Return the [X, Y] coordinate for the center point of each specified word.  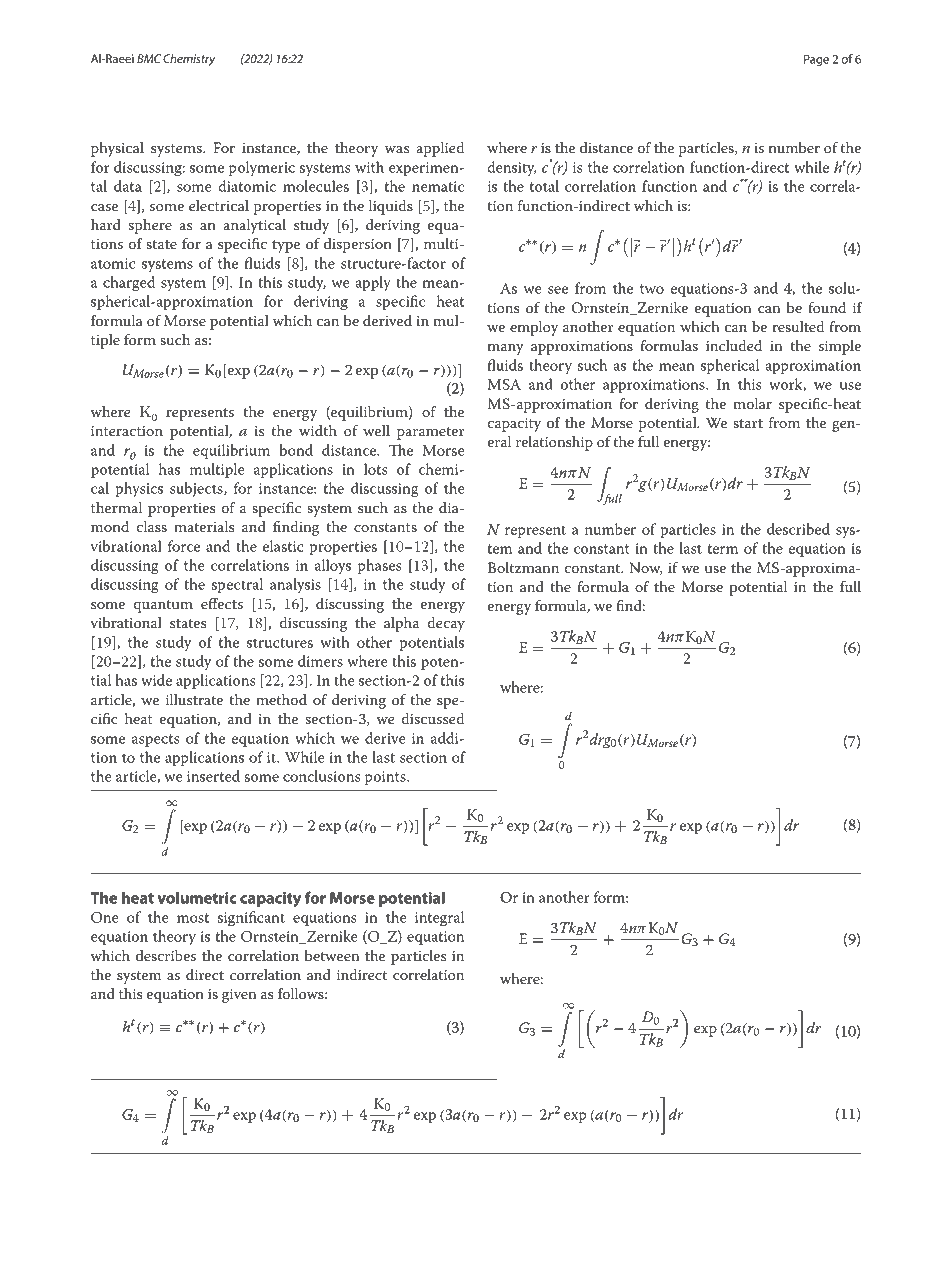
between [332, 956]
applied [440, 149]
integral [439, 919]
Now [646, 568]
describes [166, 956]
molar [752, 403]
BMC [149, 58]
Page [816, 60]
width [318, 430]
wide [156, 680]
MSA [504, 384]
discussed [432, 719]
